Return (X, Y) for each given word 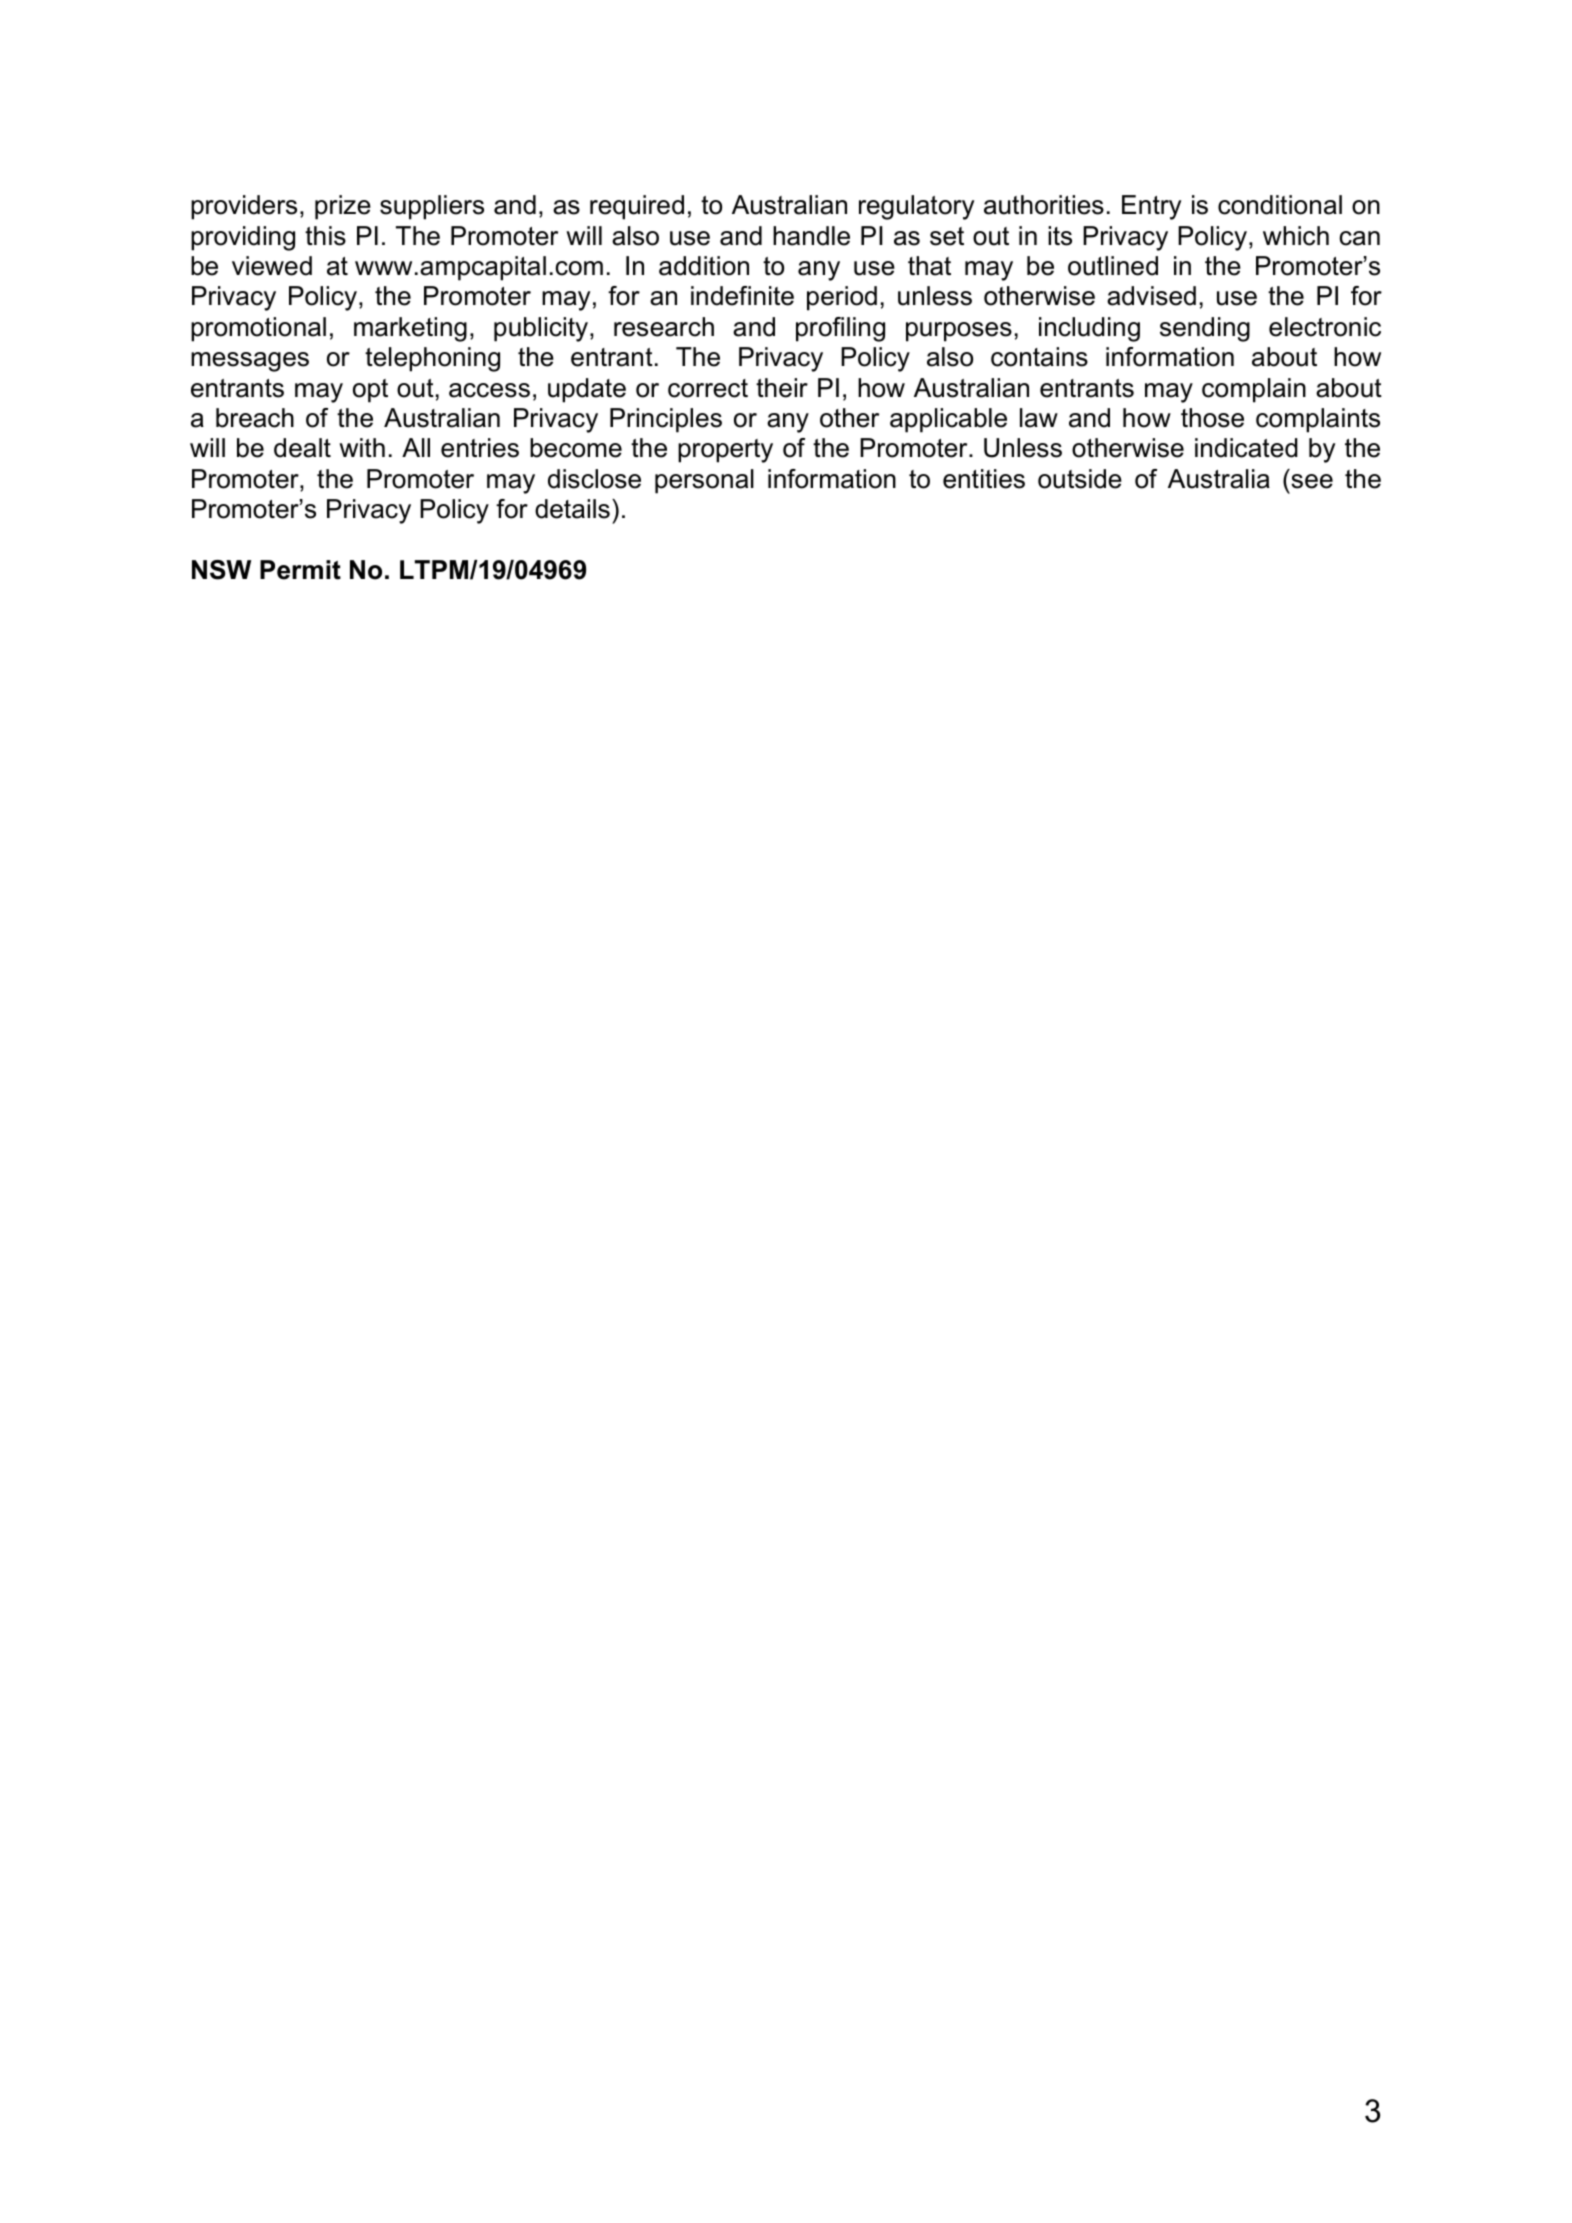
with (362, 447)
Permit (300, 570)
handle (811, 236)
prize (343, 207)
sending (1205, 329)
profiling (840, 329)
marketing (410, 329)
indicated (1246, 448)
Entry (1151, 207)
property (725, 451)
